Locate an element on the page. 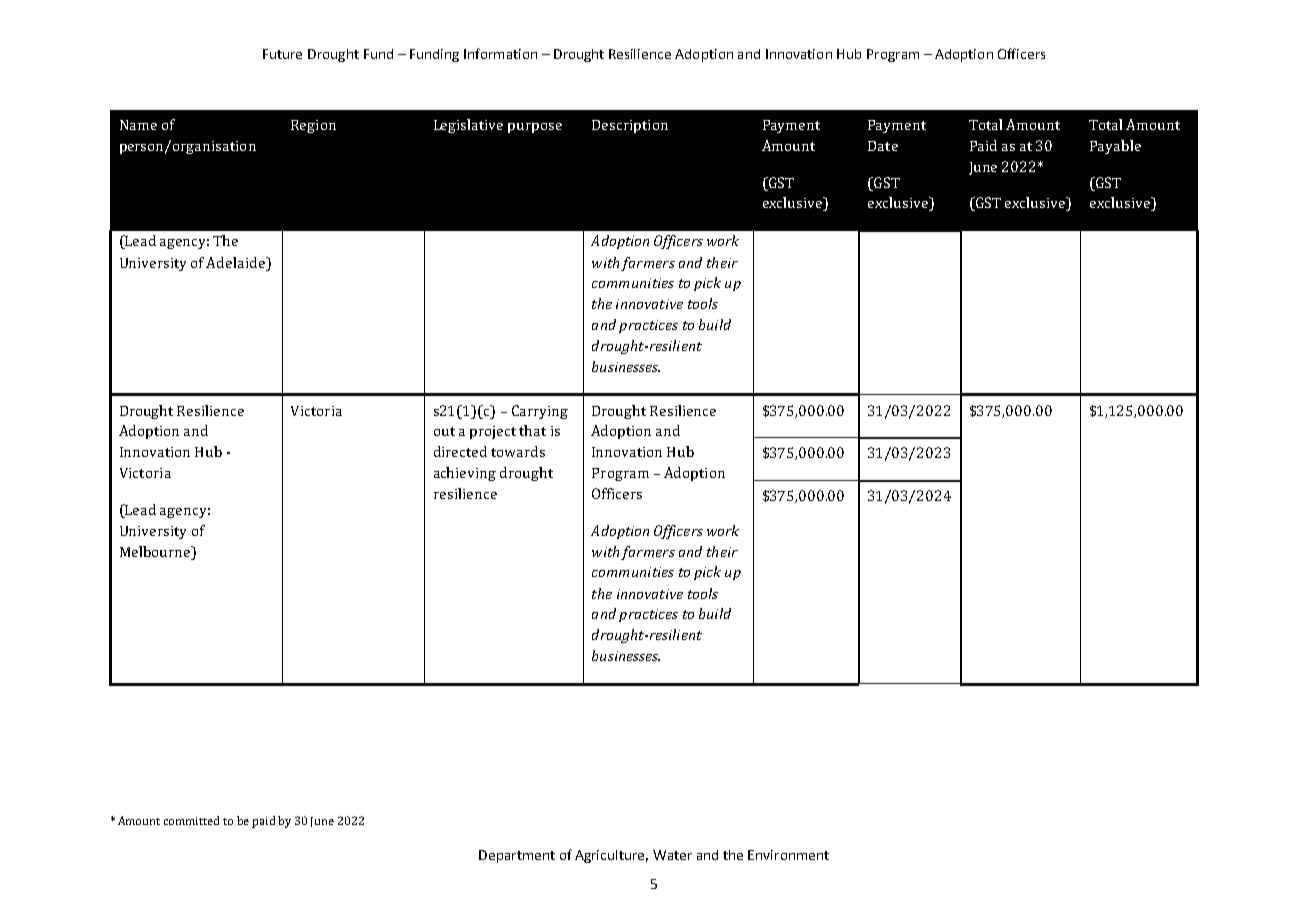  Future is located at coordinates (282, 54).
